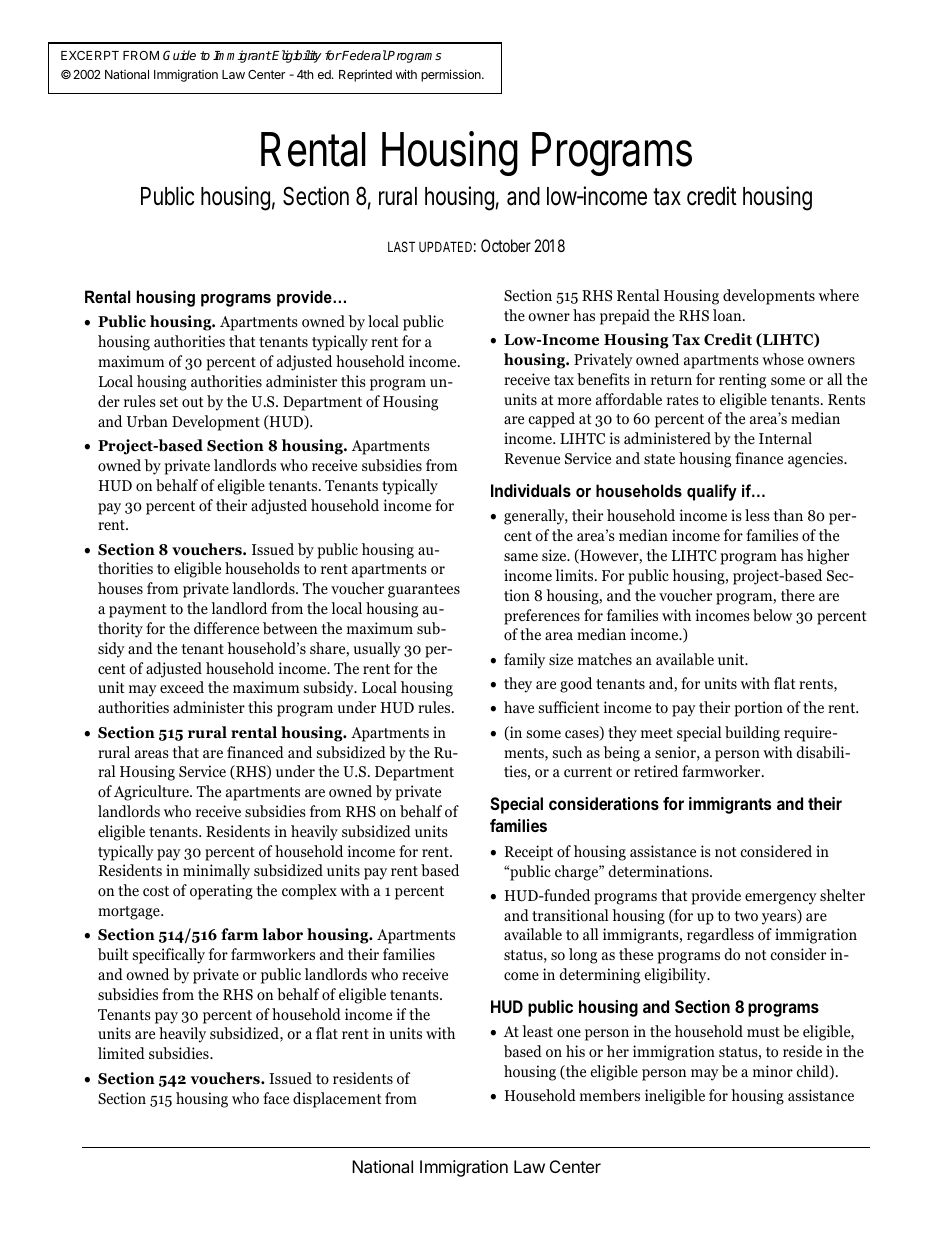 The width and height of the screenshot is (952, 1233). I want to click on permission, so click(452, 75).
